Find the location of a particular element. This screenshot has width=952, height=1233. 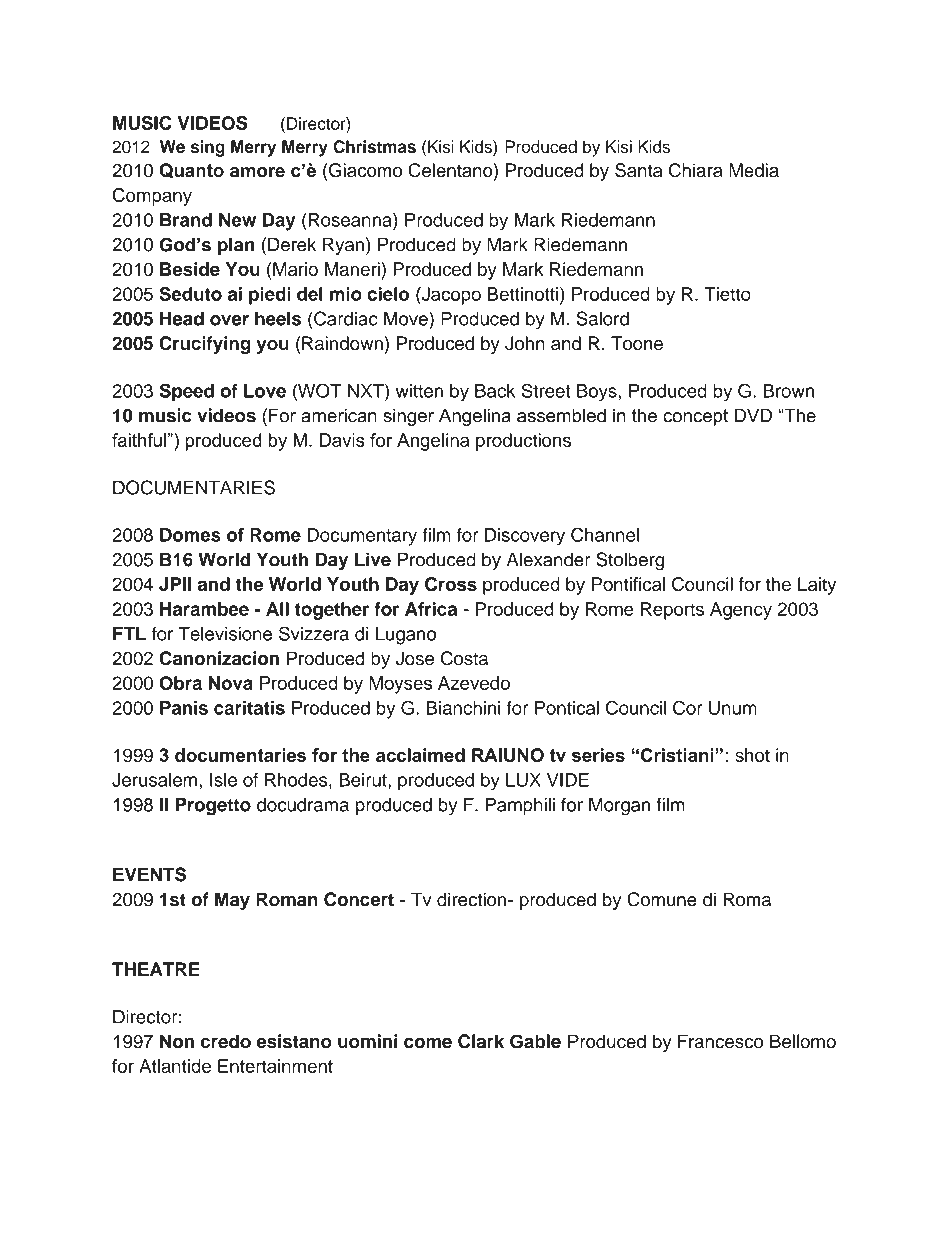

amore is located at coordinates (257, 172).
